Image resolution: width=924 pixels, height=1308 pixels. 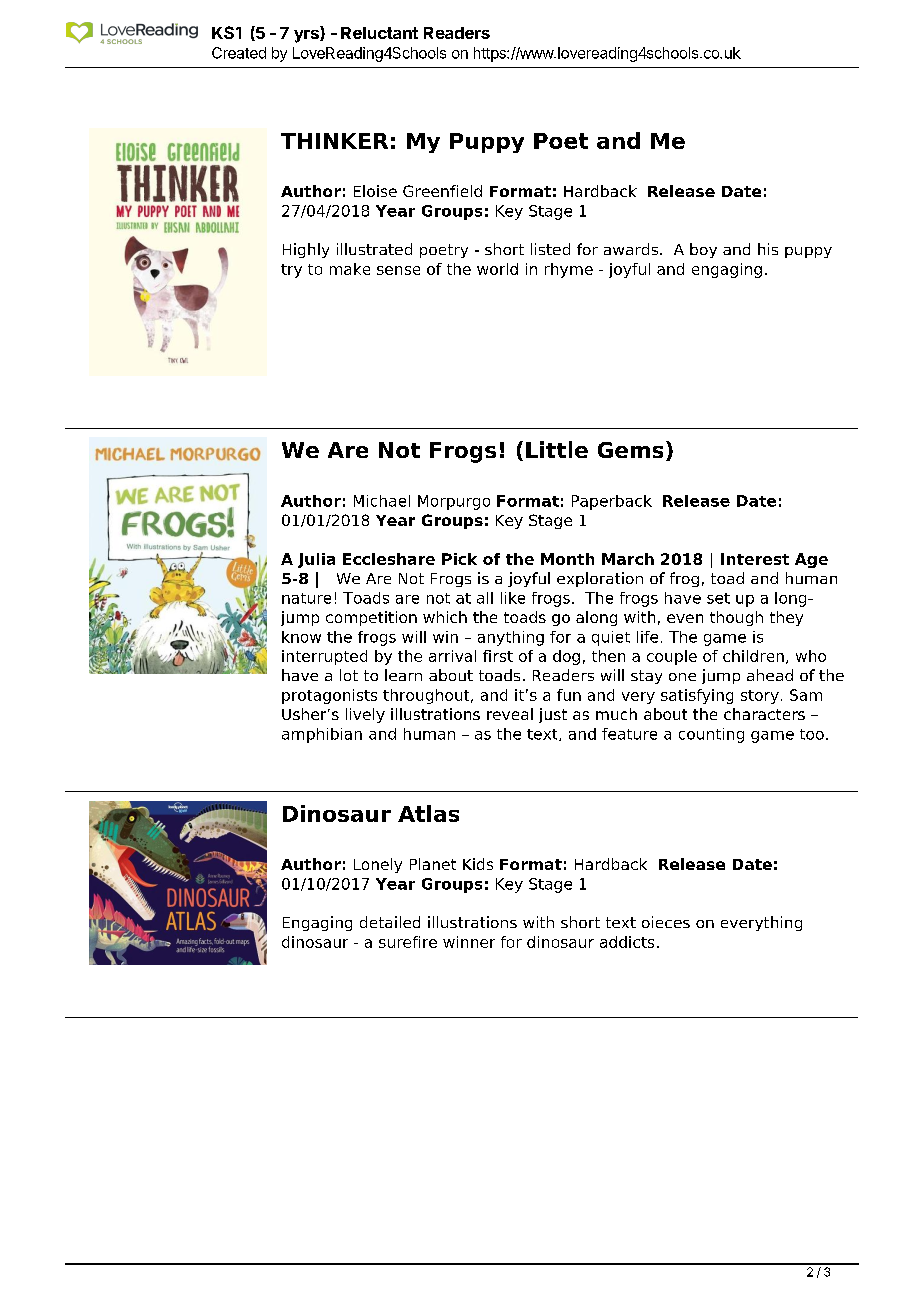 I want to click on his, so click(x=768, y=249).
